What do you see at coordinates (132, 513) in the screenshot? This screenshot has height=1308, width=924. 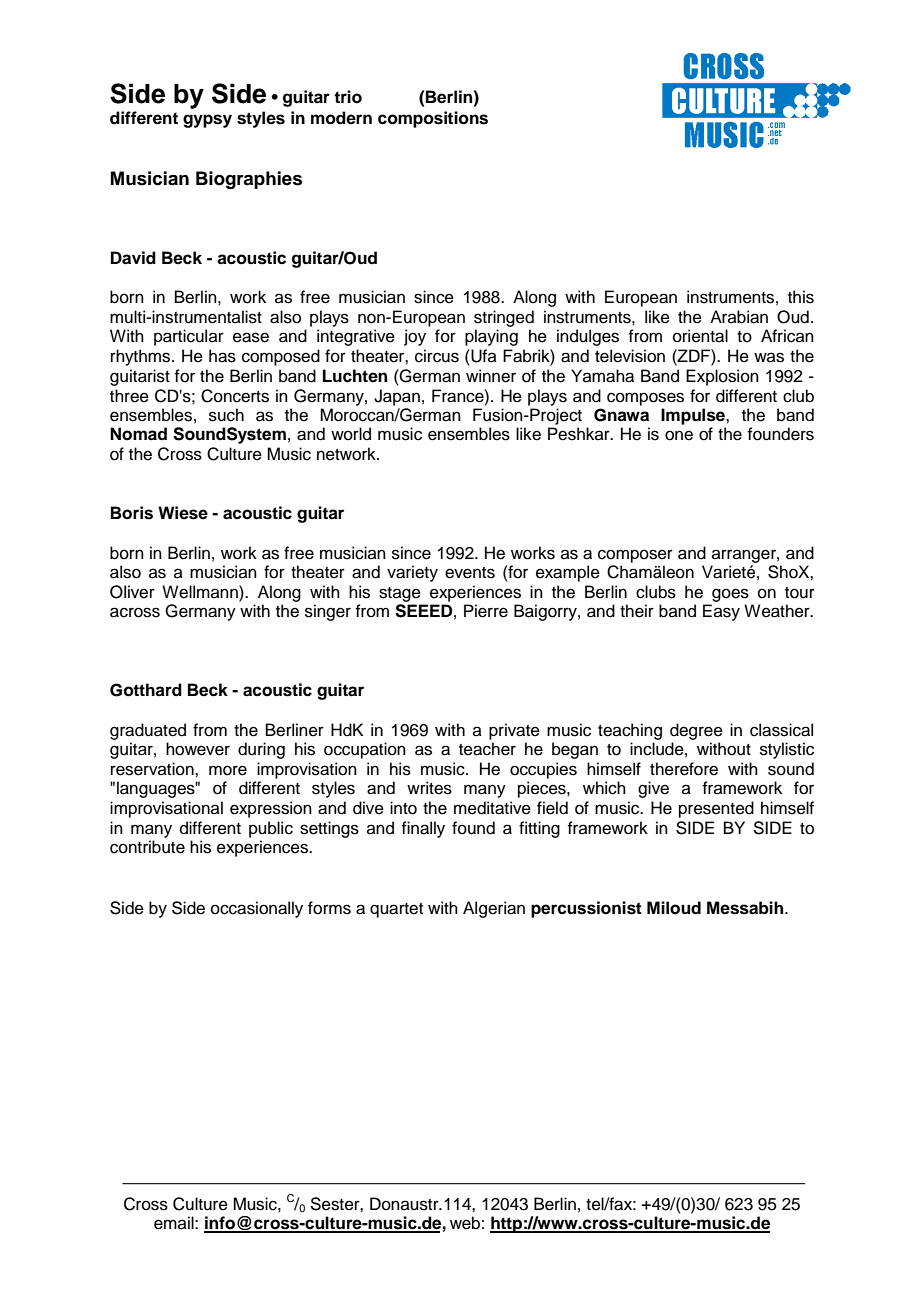 I see `Boris` at bounding box center [132, 513].
